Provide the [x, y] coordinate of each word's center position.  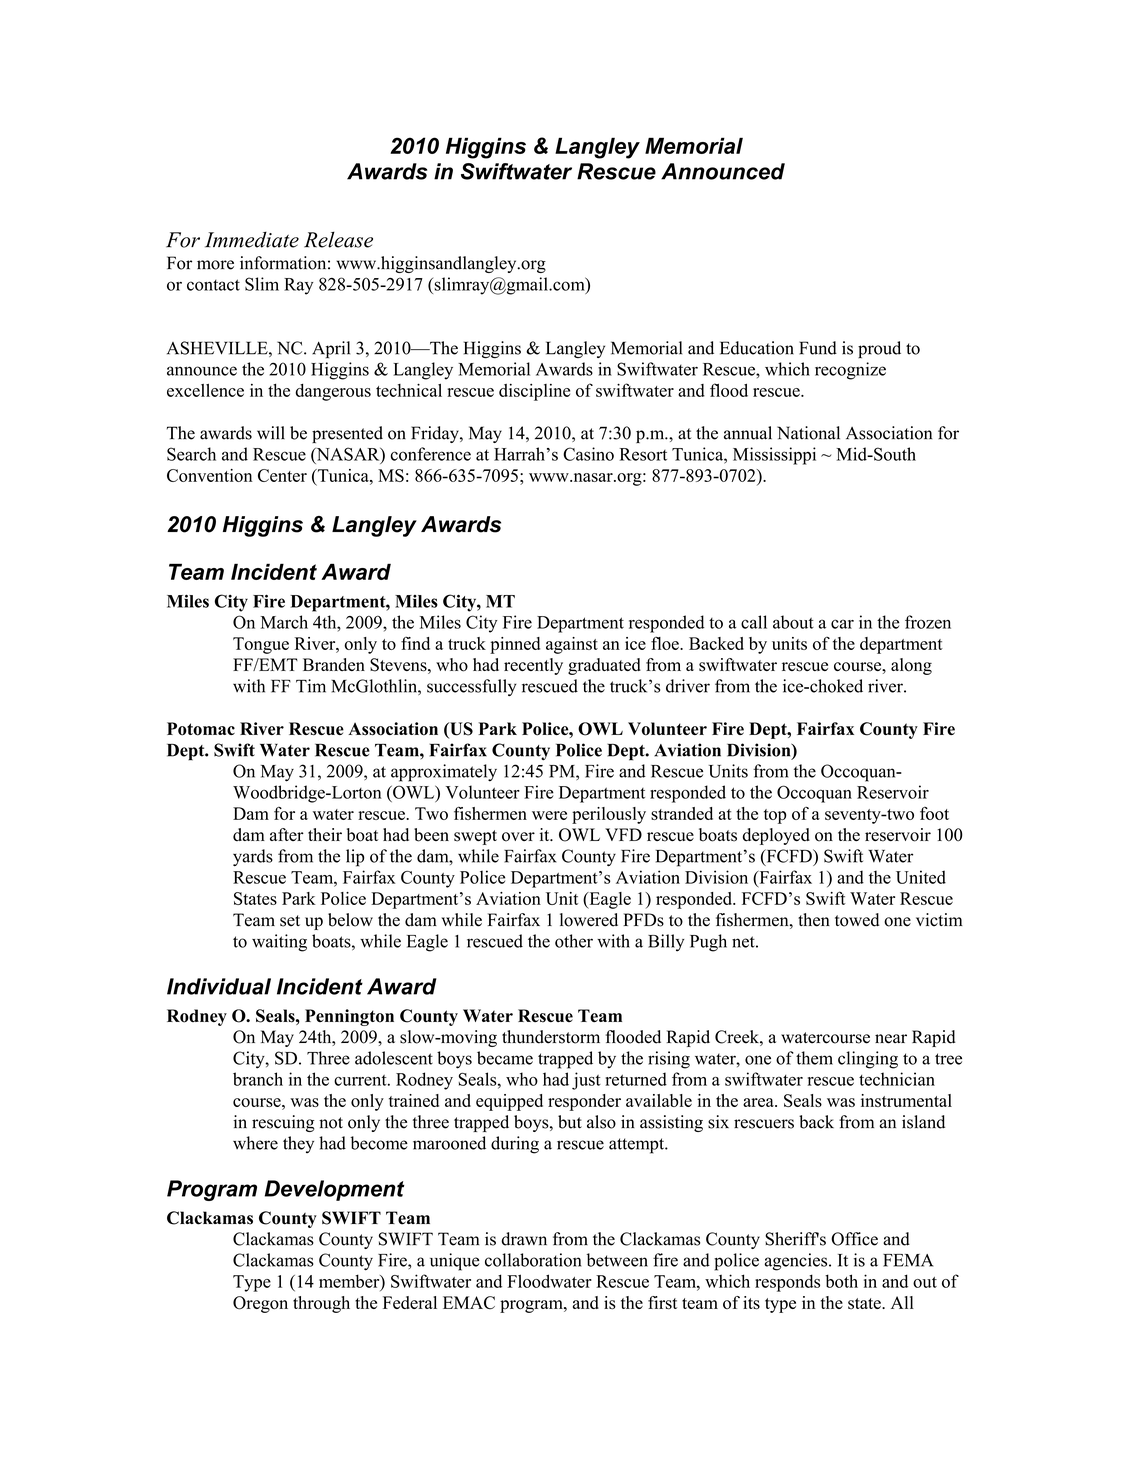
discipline [534, 392]
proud [879, 350]
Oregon [260, 1304]
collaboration [533, 1260]
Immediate [252, 240]
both [841, 1281]
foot [934, 813]
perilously [609, 815]
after [287, 834]
